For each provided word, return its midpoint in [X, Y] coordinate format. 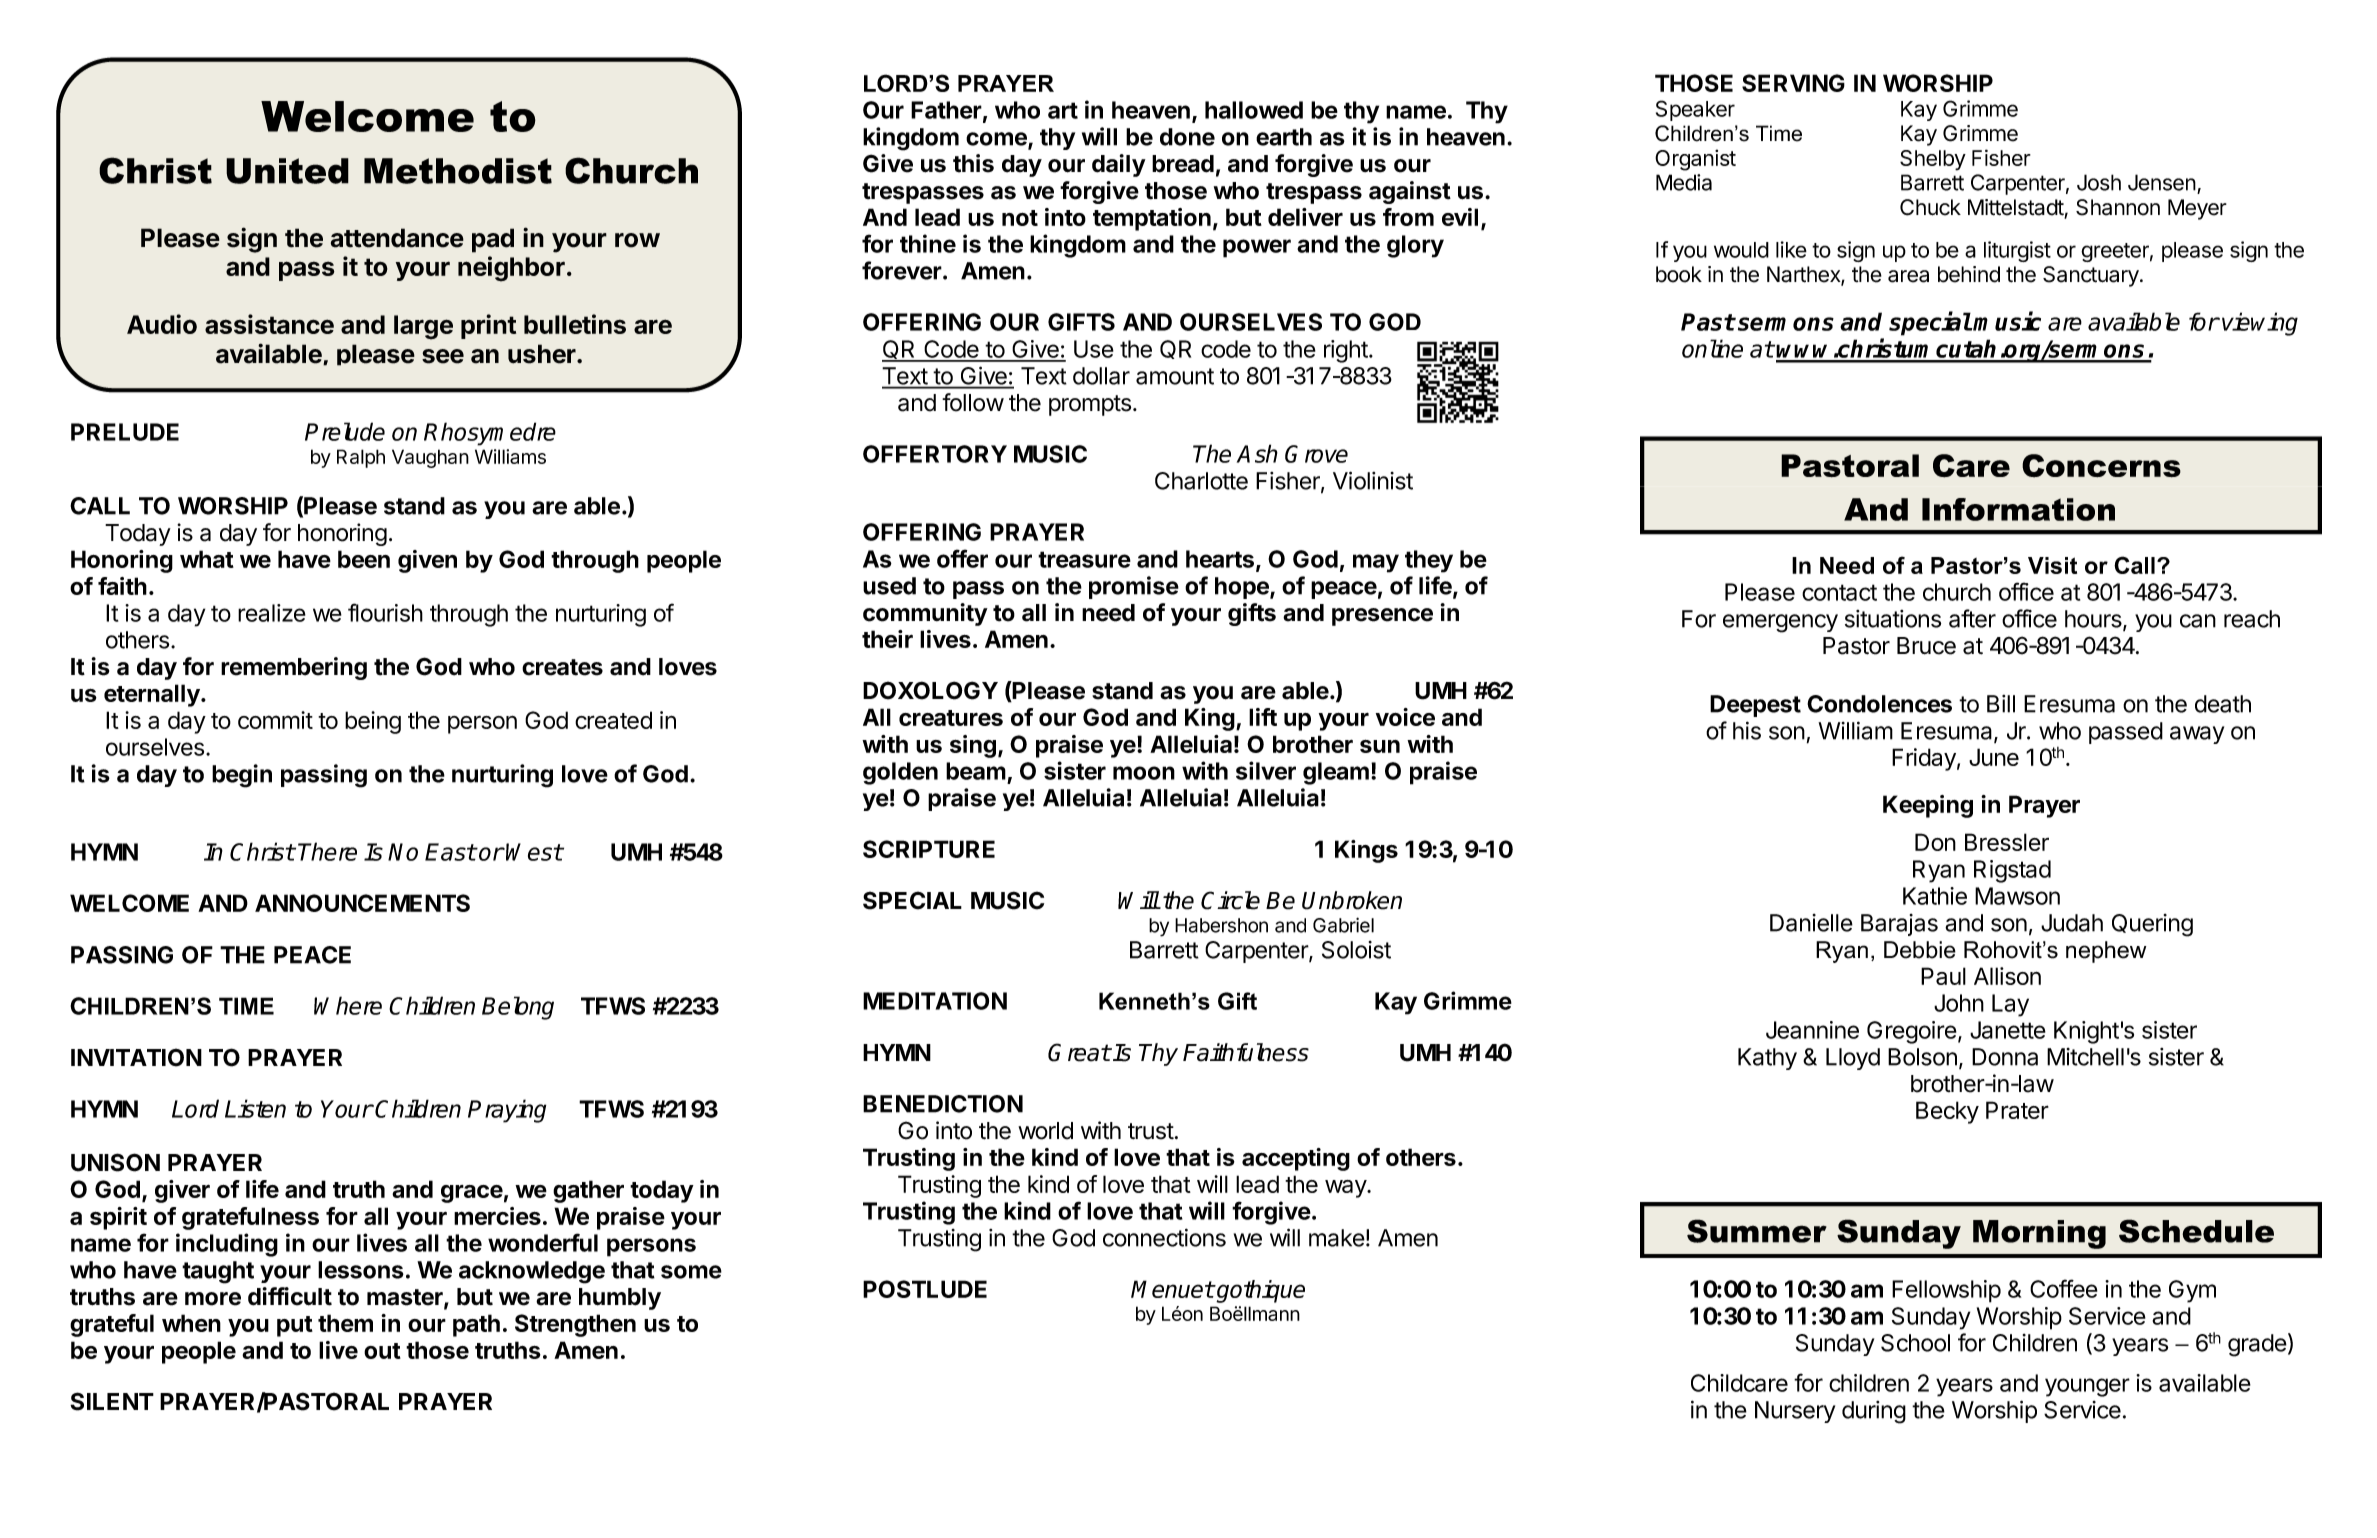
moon [1144, 773]
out [382, 1351]
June [1994, 757]
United [287, 171]
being [373, 722]
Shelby [1933, 160]
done [1187, 137]
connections [1164, 1237]
